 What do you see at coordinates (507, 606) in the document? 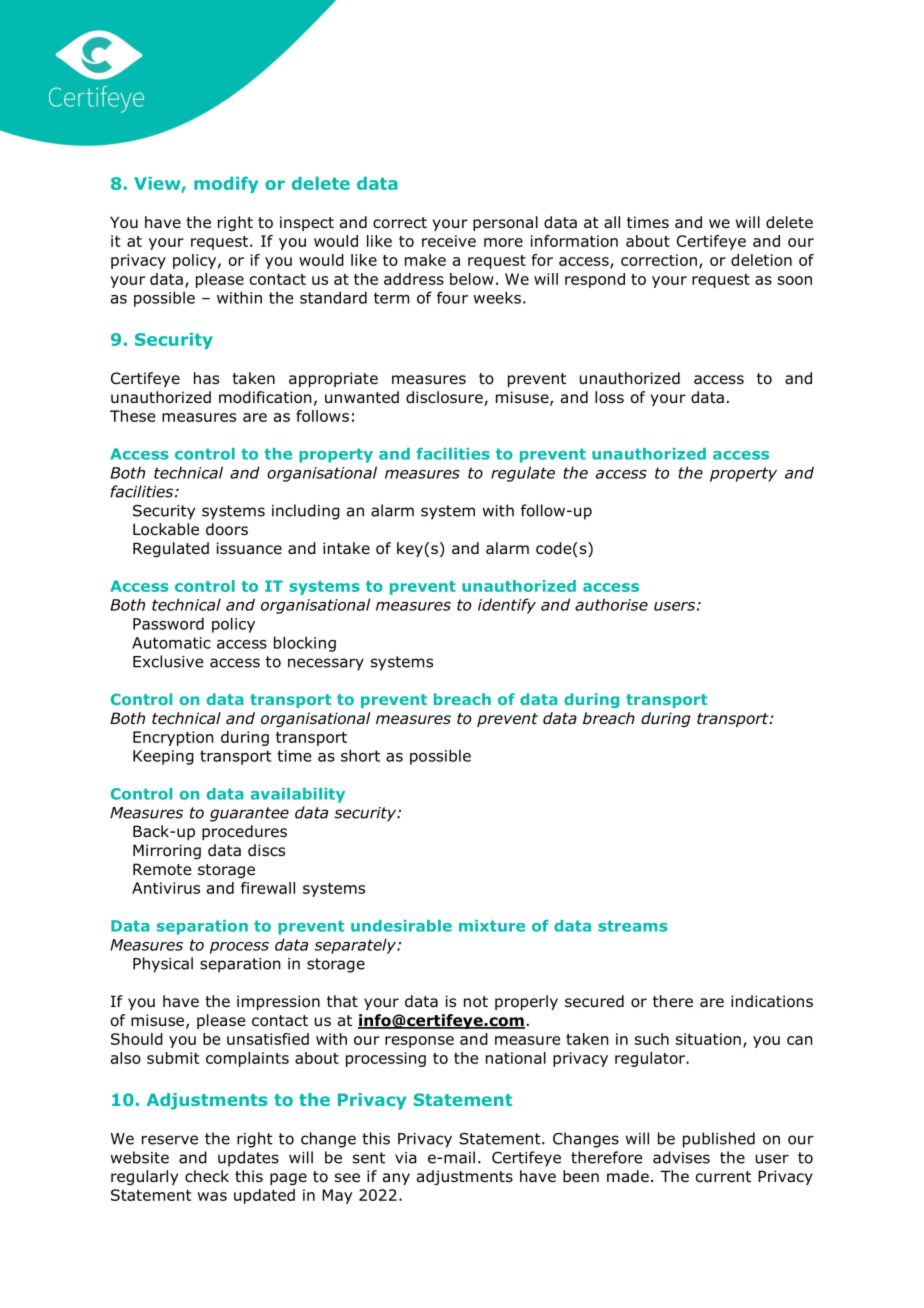
I see `identify` at bounding box center [507, 606].
